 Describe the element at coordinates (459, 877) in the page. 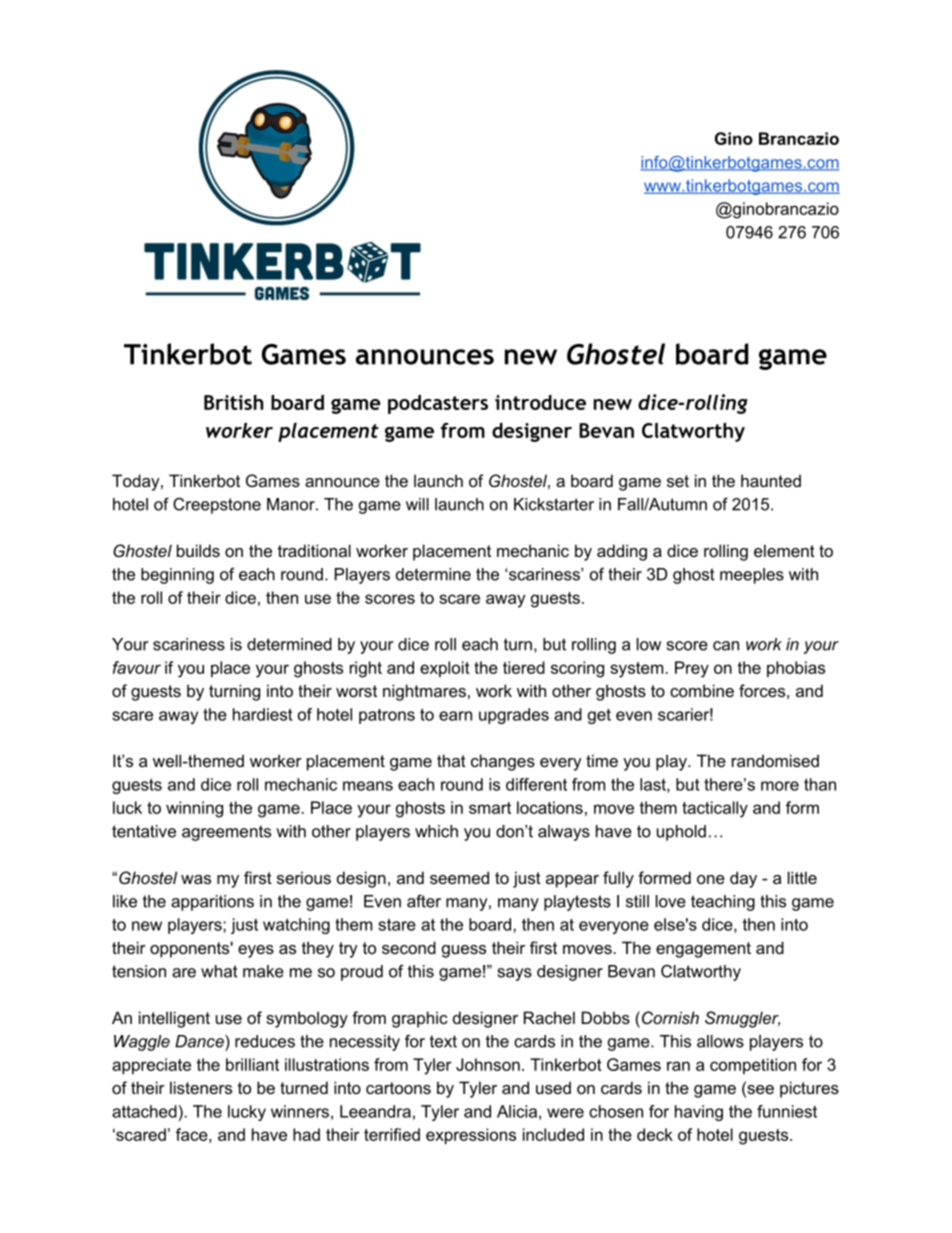

I see `seemed` at that location.
